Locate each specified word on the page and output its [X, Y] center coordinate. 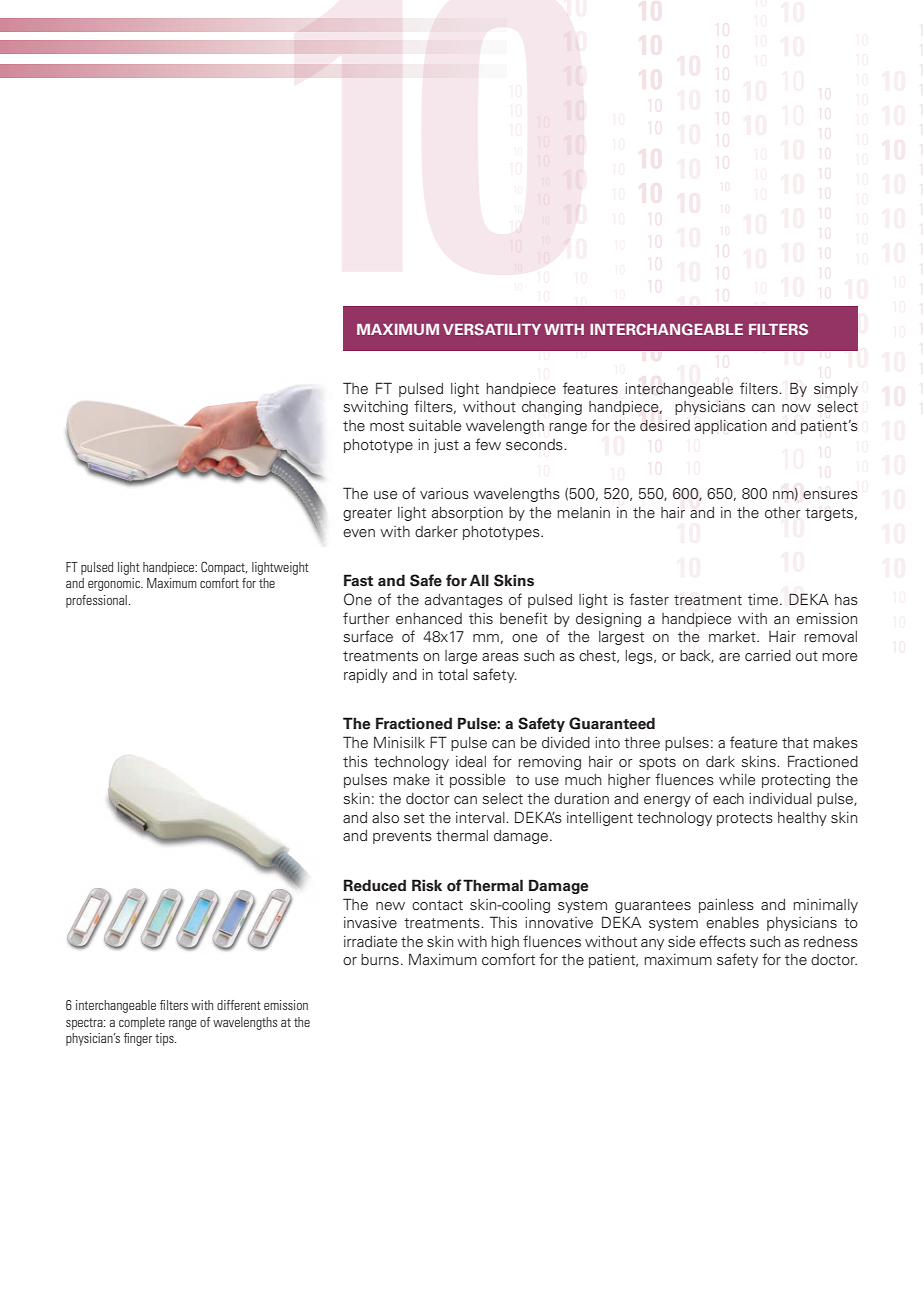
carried [768, 655]
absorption [467, 514]
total [453, 675]
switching [375, 408]
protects [745, 819]
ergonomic [115, 584]
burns [380, 960]
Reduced [375, 885]
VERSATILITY [492, 329]
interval [481, 818]
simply [836, 390]
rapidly [366, 676]
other [783, 513]
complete [142, 1023]
